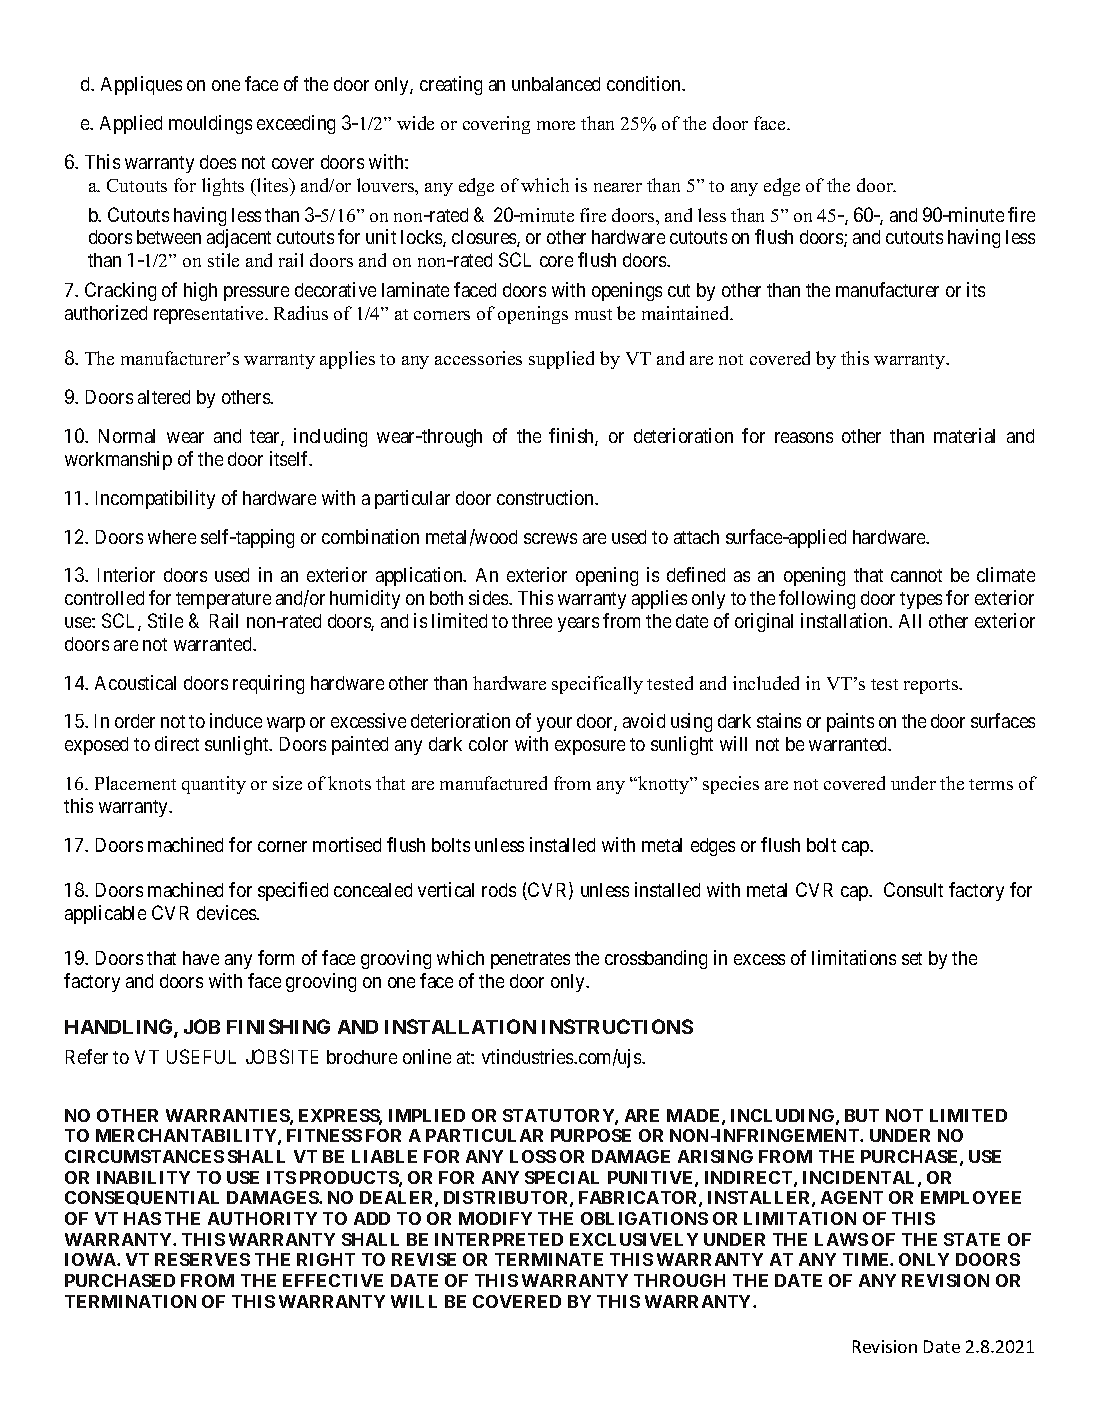 The width and height of the image is (1100, 1423). I want to click on material, so click(964, 435).
